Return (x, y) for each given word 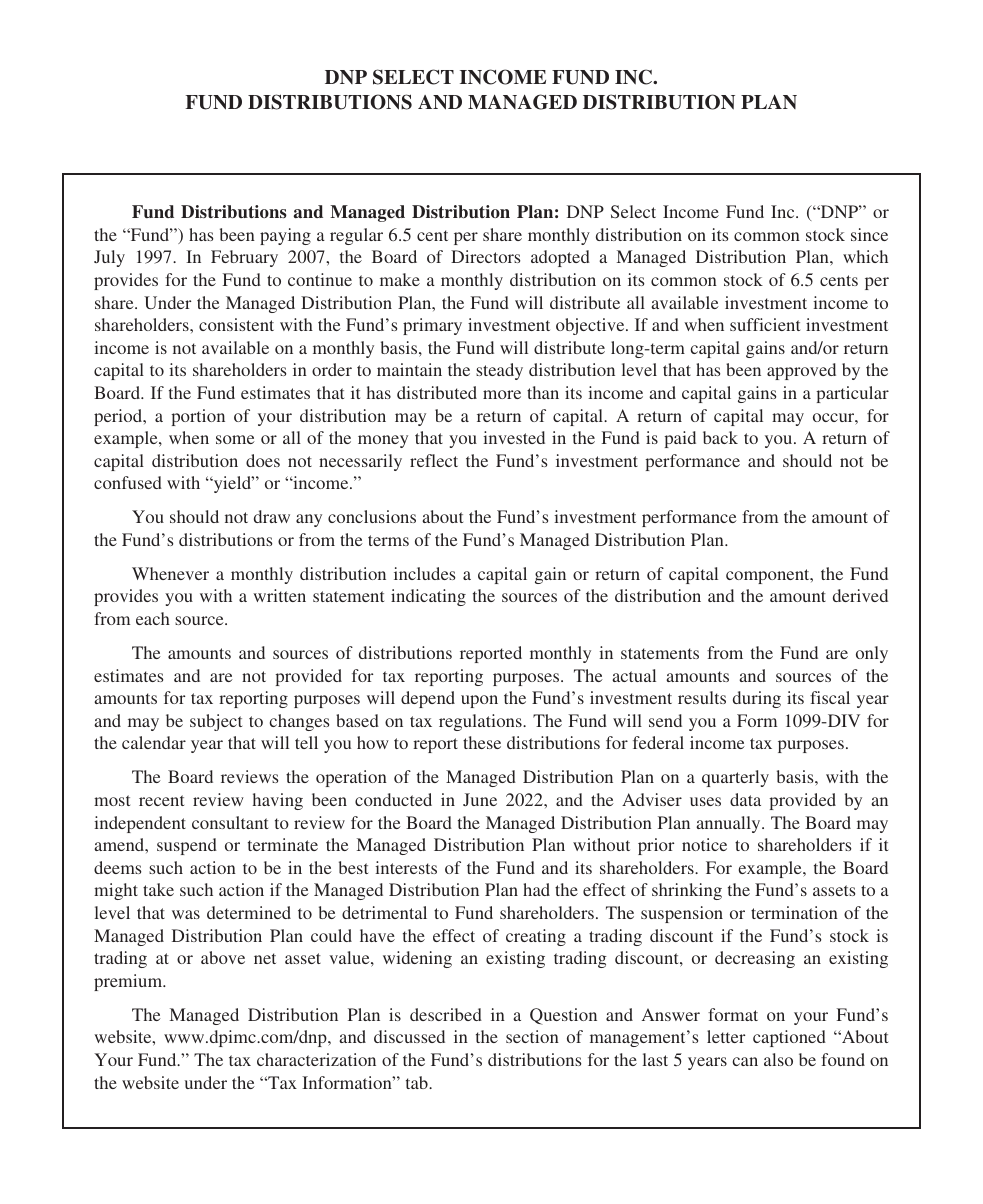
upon (479, 701)
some (235, 439)
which (865, 256)
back (720, 437)
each (153, 618)
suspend (187, 846)
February (244, 258)
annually (729, 824)
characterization (316, 1059)
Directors (485, 256)
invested (514, 437)
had (536, 889)
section (532, 1036)
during (757, 699)
